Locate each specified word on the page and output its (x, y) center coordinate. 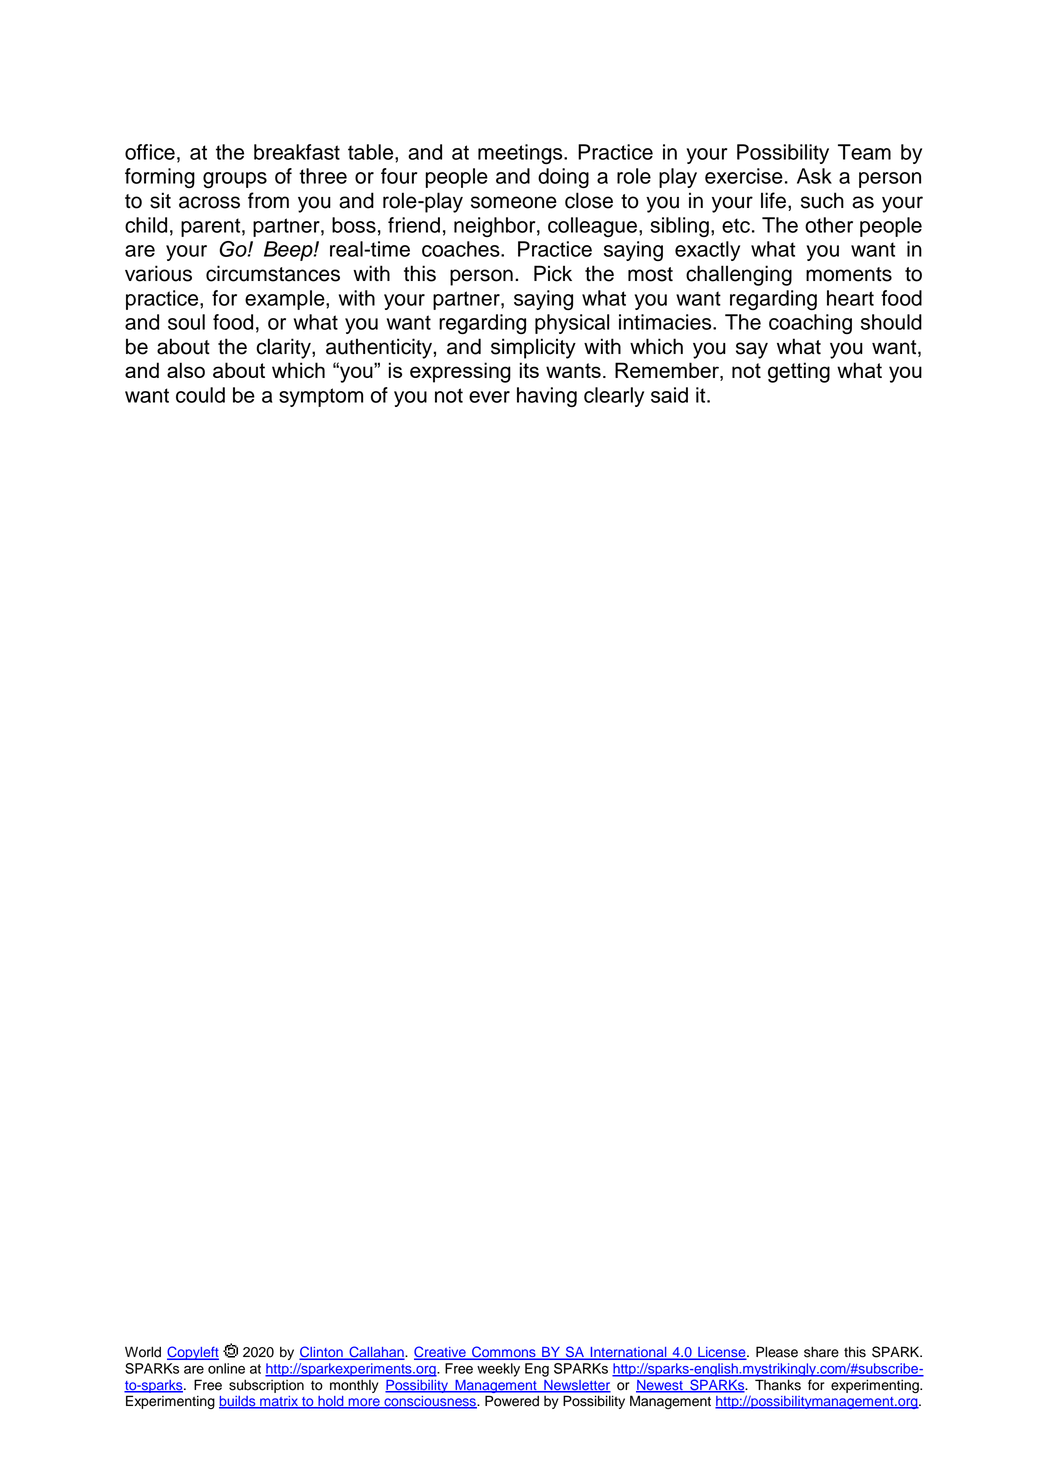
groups (235, 180)
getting (799, 372)
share (821, 1352)
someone (514, 202)
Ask (814, 176)
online (226, 1368)
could (200, 395)
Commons (504, 1353)
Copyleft (193, 1353)
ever (489, 397)
